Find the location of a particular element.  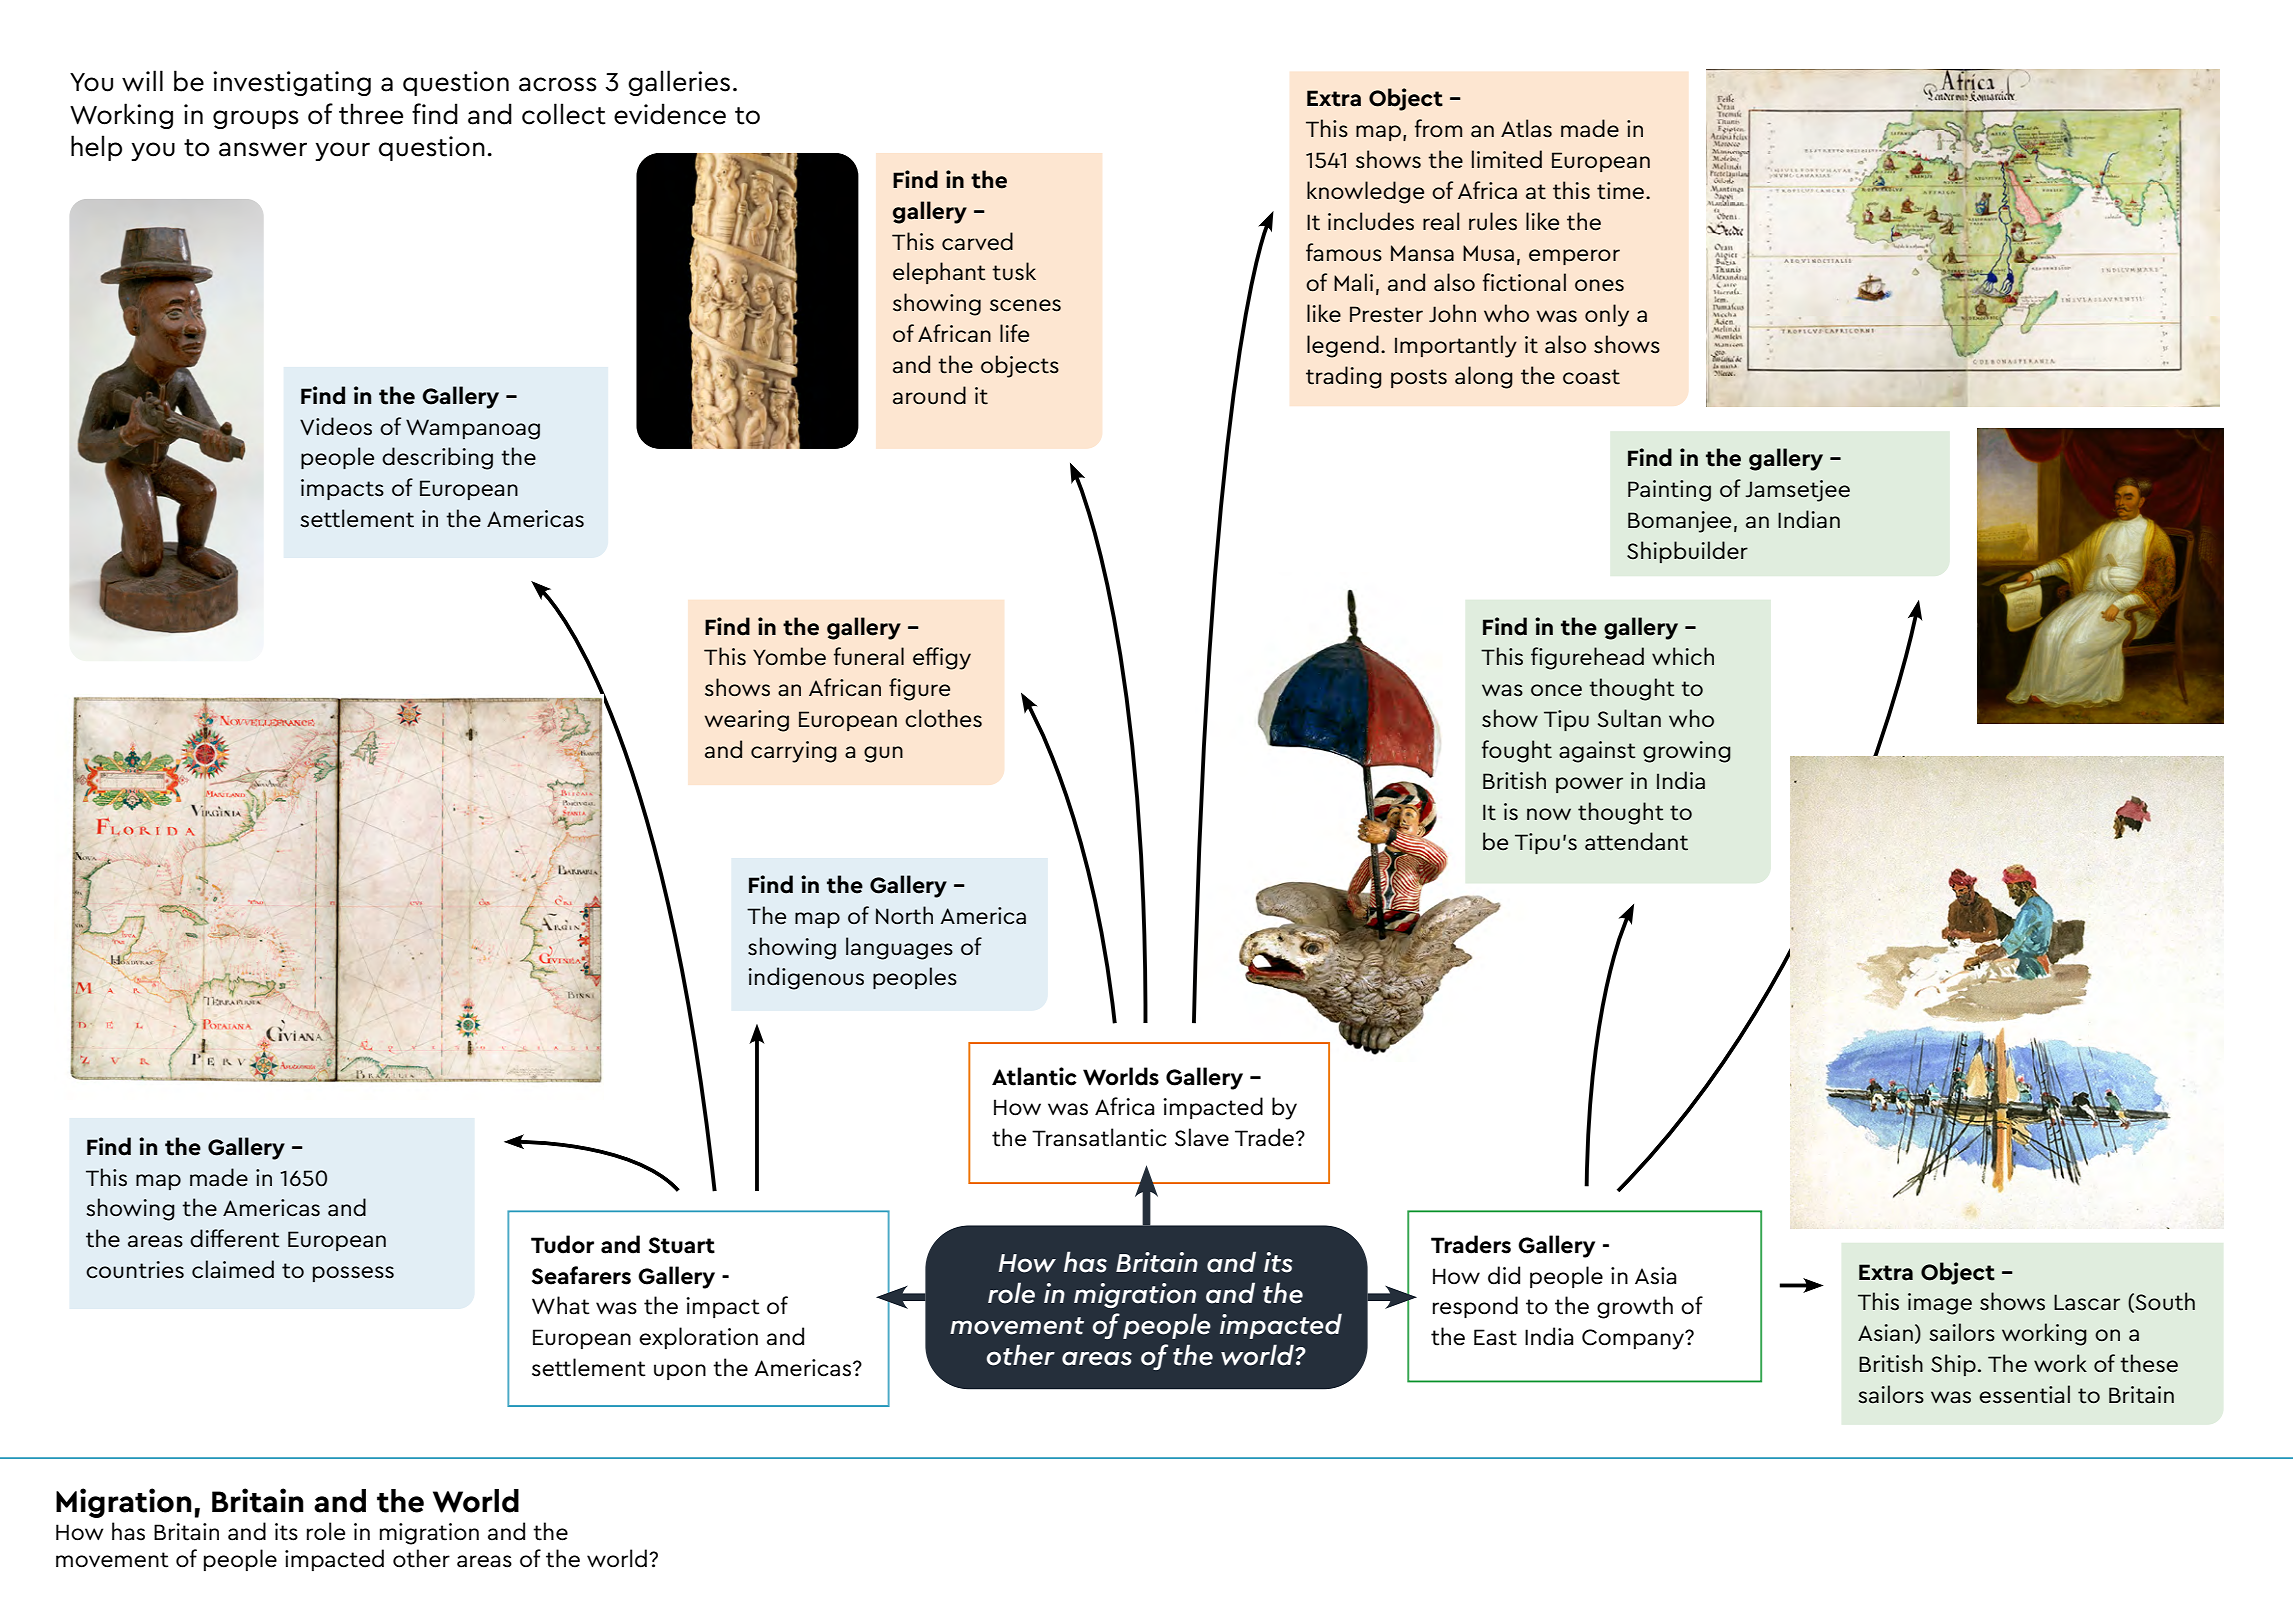

from is located at coordinates (1438, 128).
